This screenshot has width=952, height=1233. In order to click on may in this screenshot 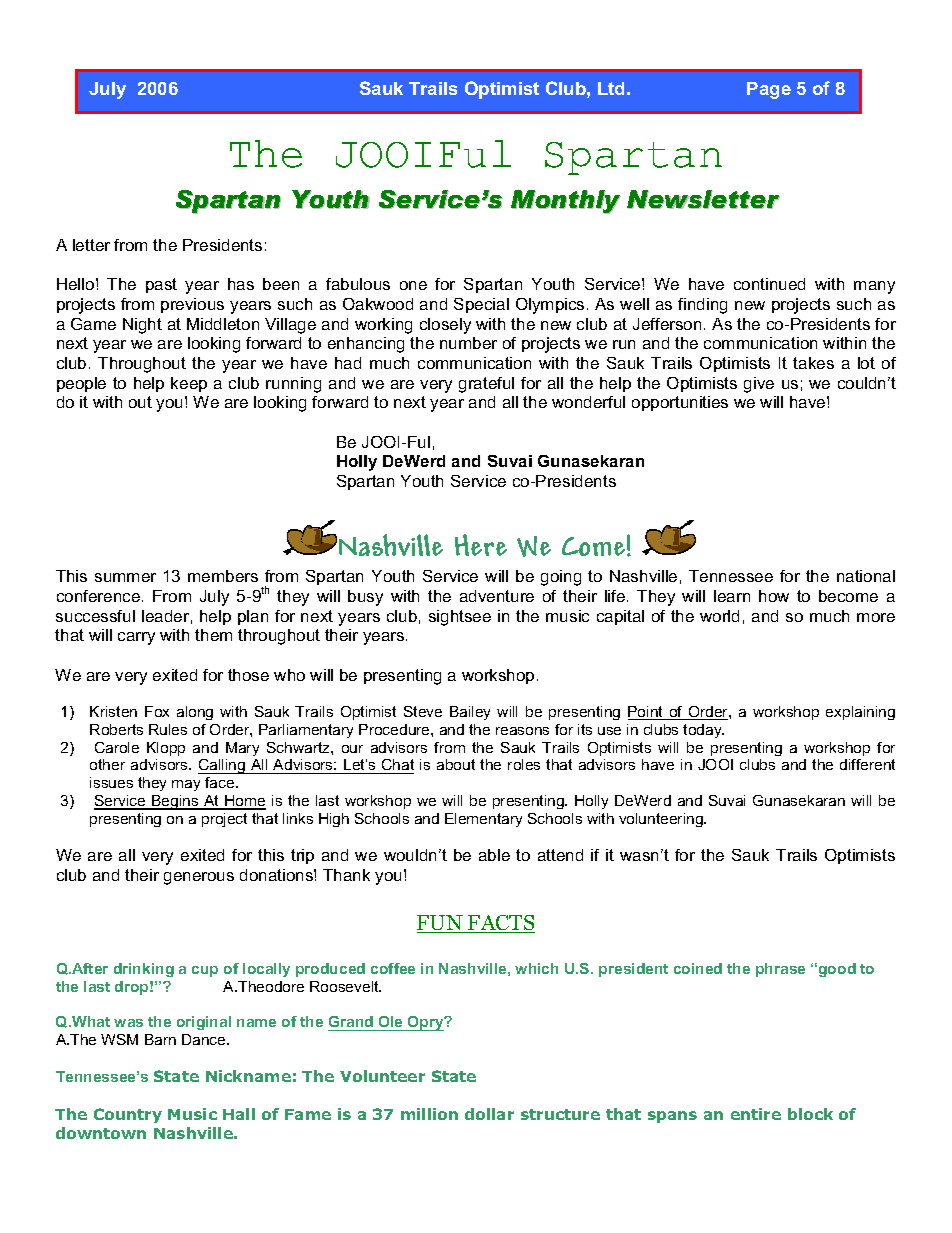, I will do `click(186, 785)`.
